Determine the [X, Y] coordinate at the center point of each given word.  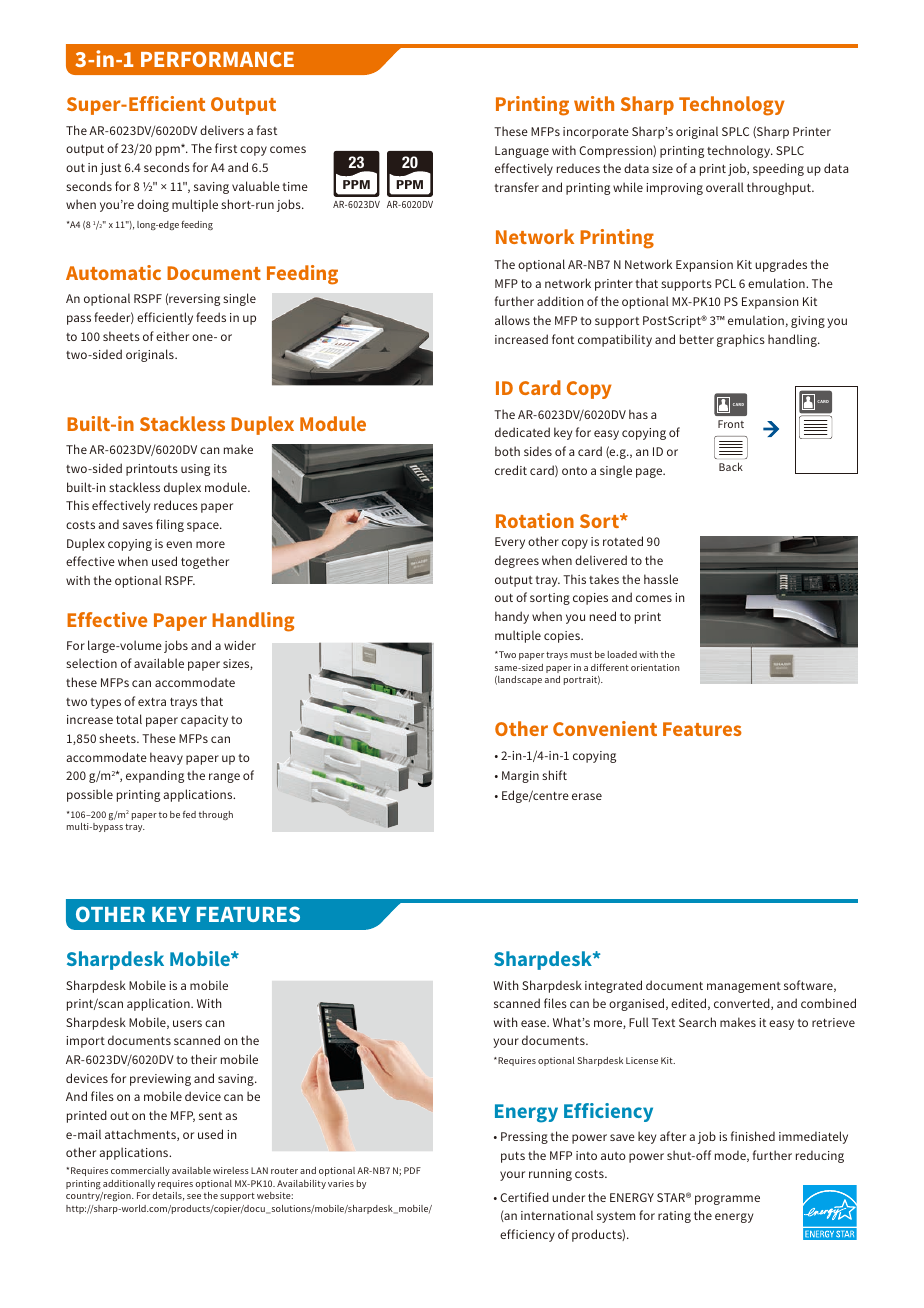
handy [512, 617]
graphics [741, 340]
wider [240, 645]
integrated [613, 986]
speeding [778, 169]
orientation [655, 667]
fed [189, 814]
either [172, 336]
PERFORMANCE [217, 59]
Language [522, 152]
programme [727, 1200]
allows [512, 320]
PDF [412, 1170]
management [744, 987]
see [194, 1196]
